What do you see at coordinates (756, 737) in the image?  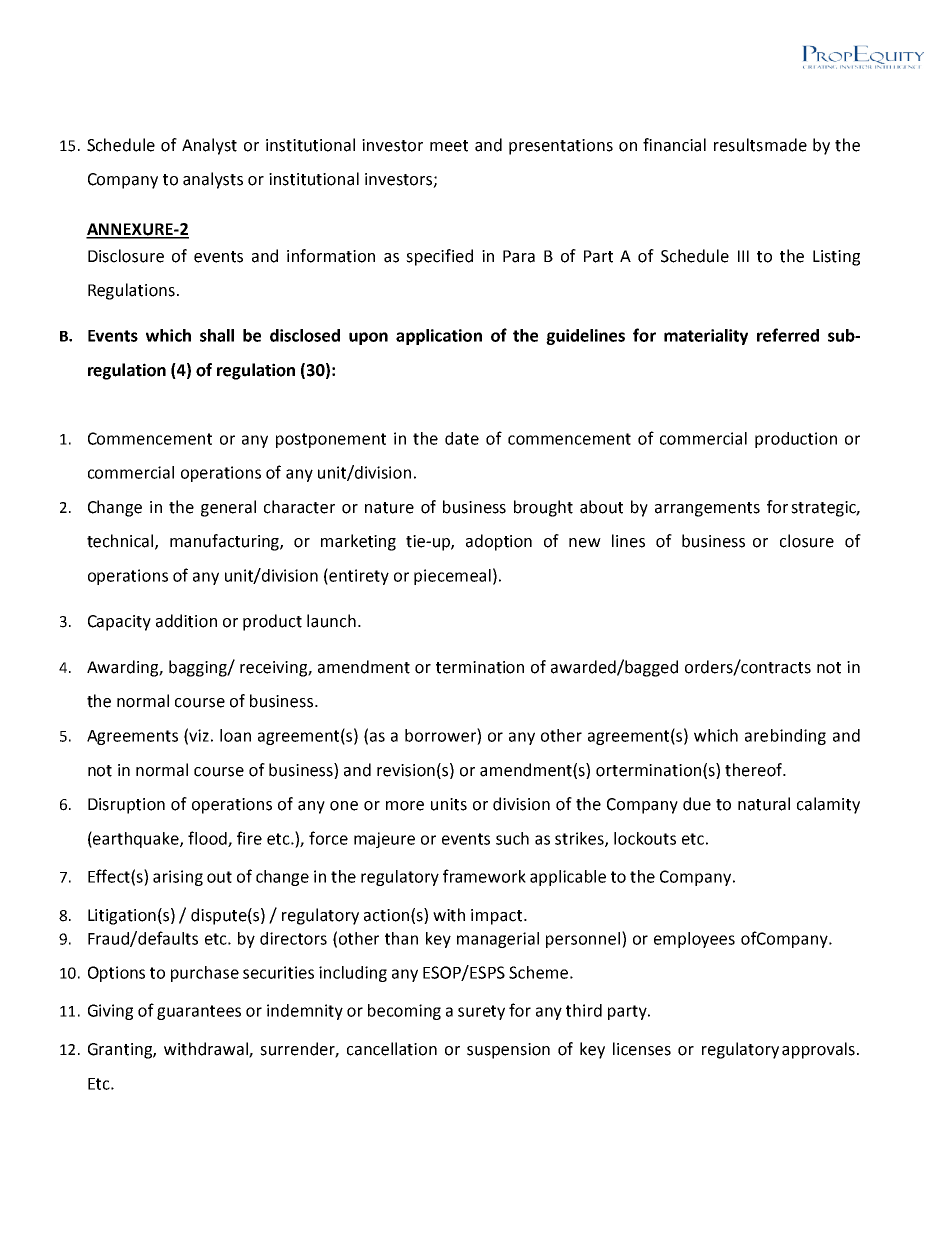 I see `are` at bounding box center [756, 737].
